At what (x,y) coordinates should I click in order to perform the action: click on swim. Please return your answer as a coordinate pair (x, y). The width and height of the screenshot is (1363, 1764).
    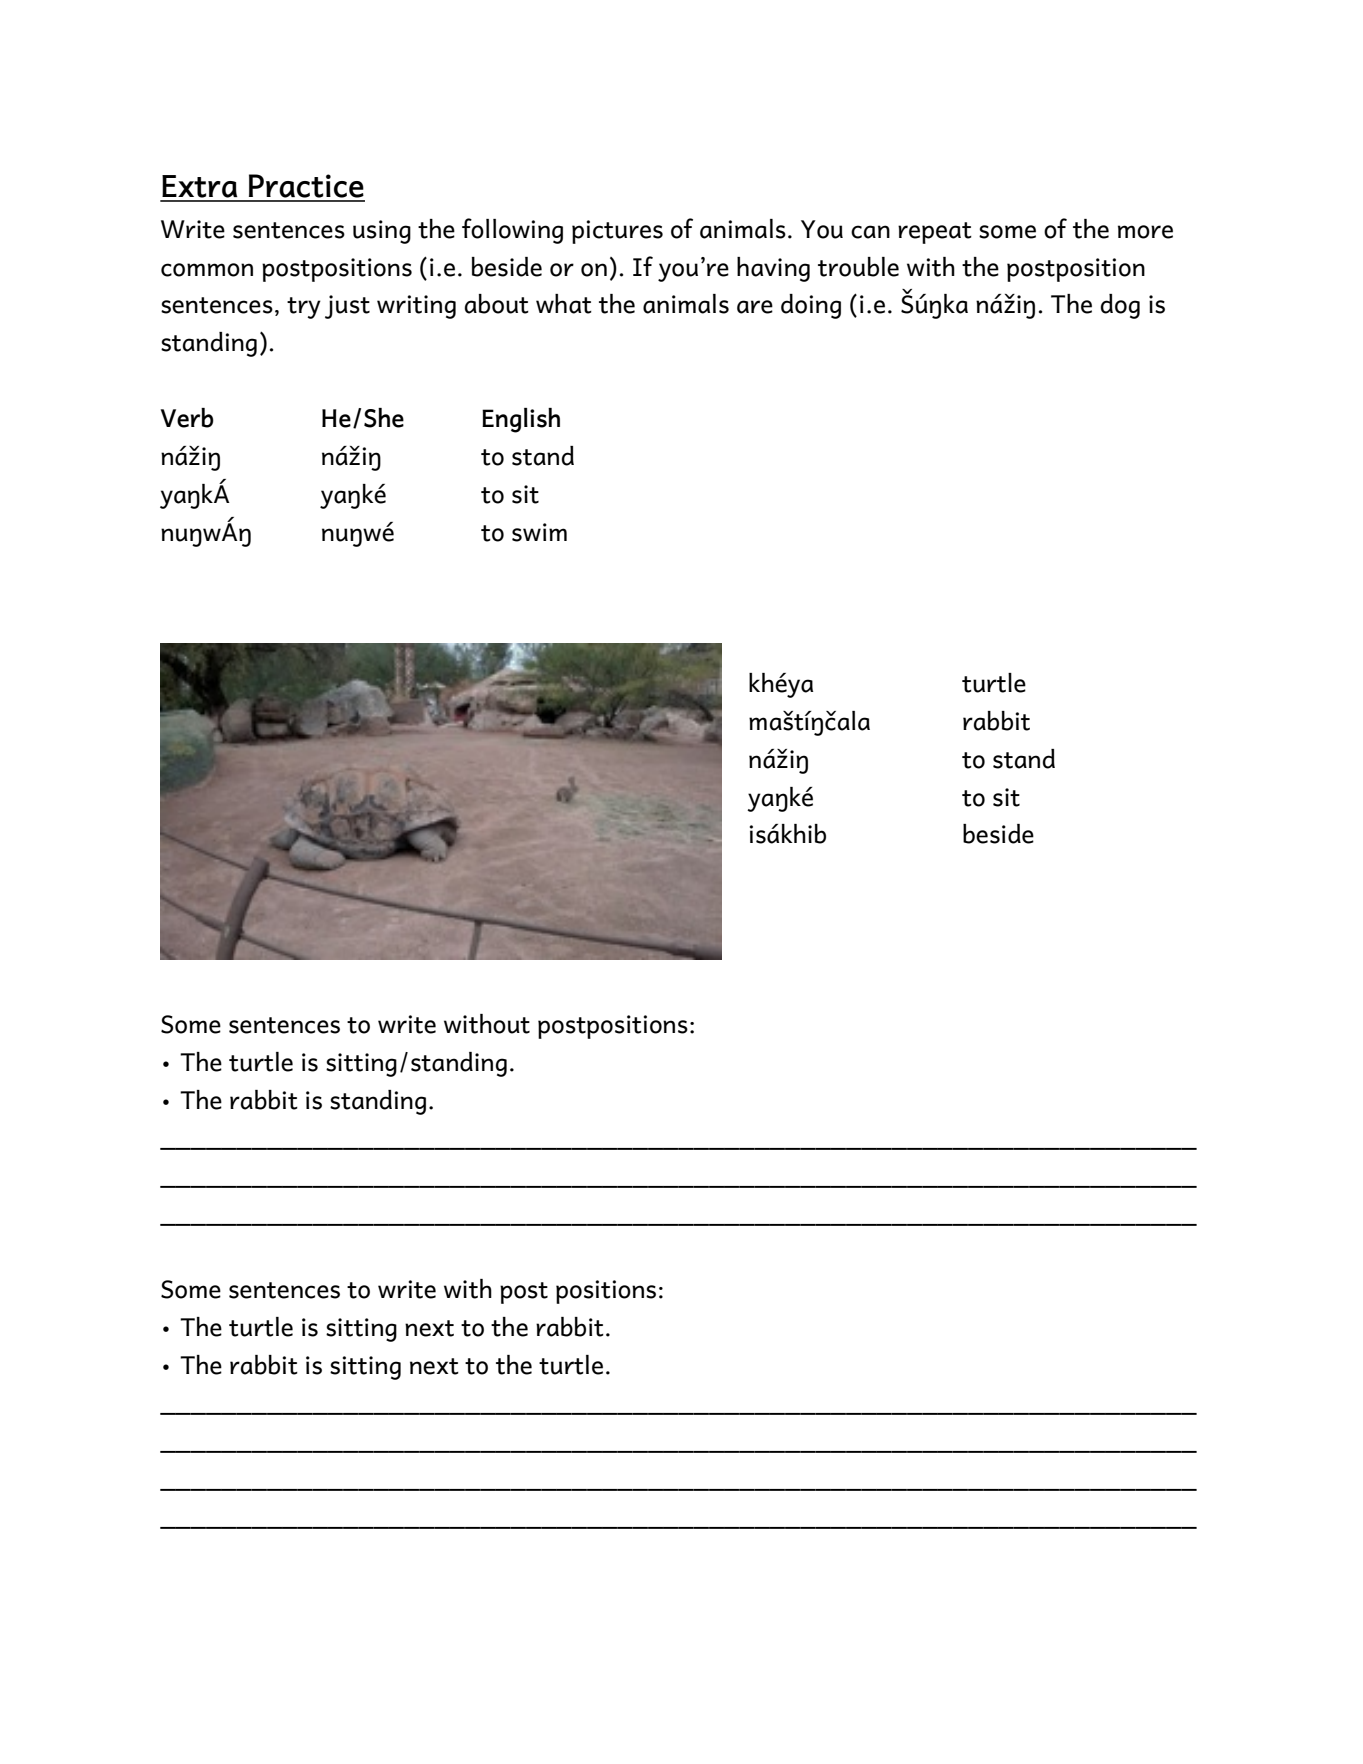
    Looking at the image, I should click on (539, 532).
